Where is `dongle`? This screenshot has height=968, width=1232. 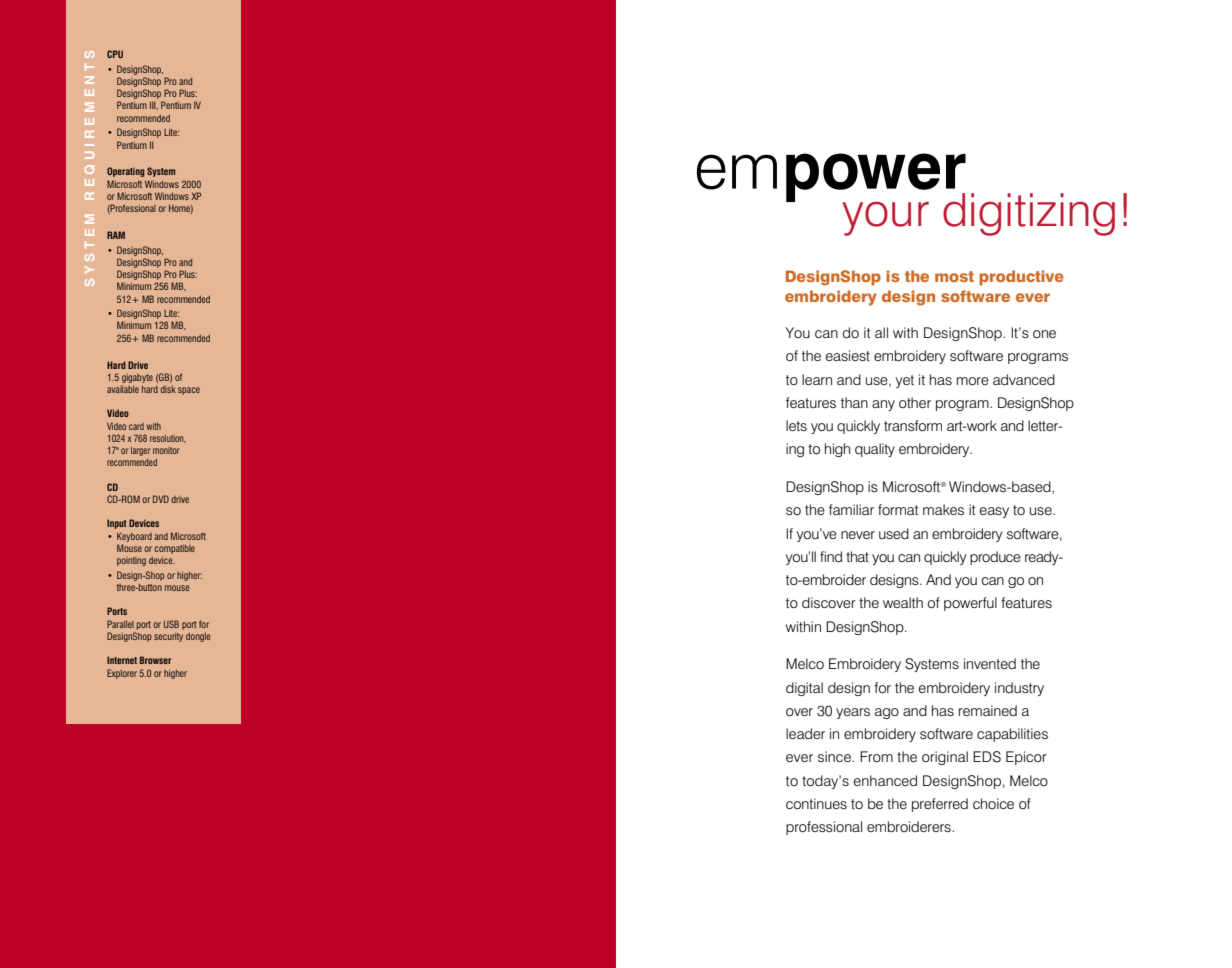 dongle is located at coordinates (198, 637).
